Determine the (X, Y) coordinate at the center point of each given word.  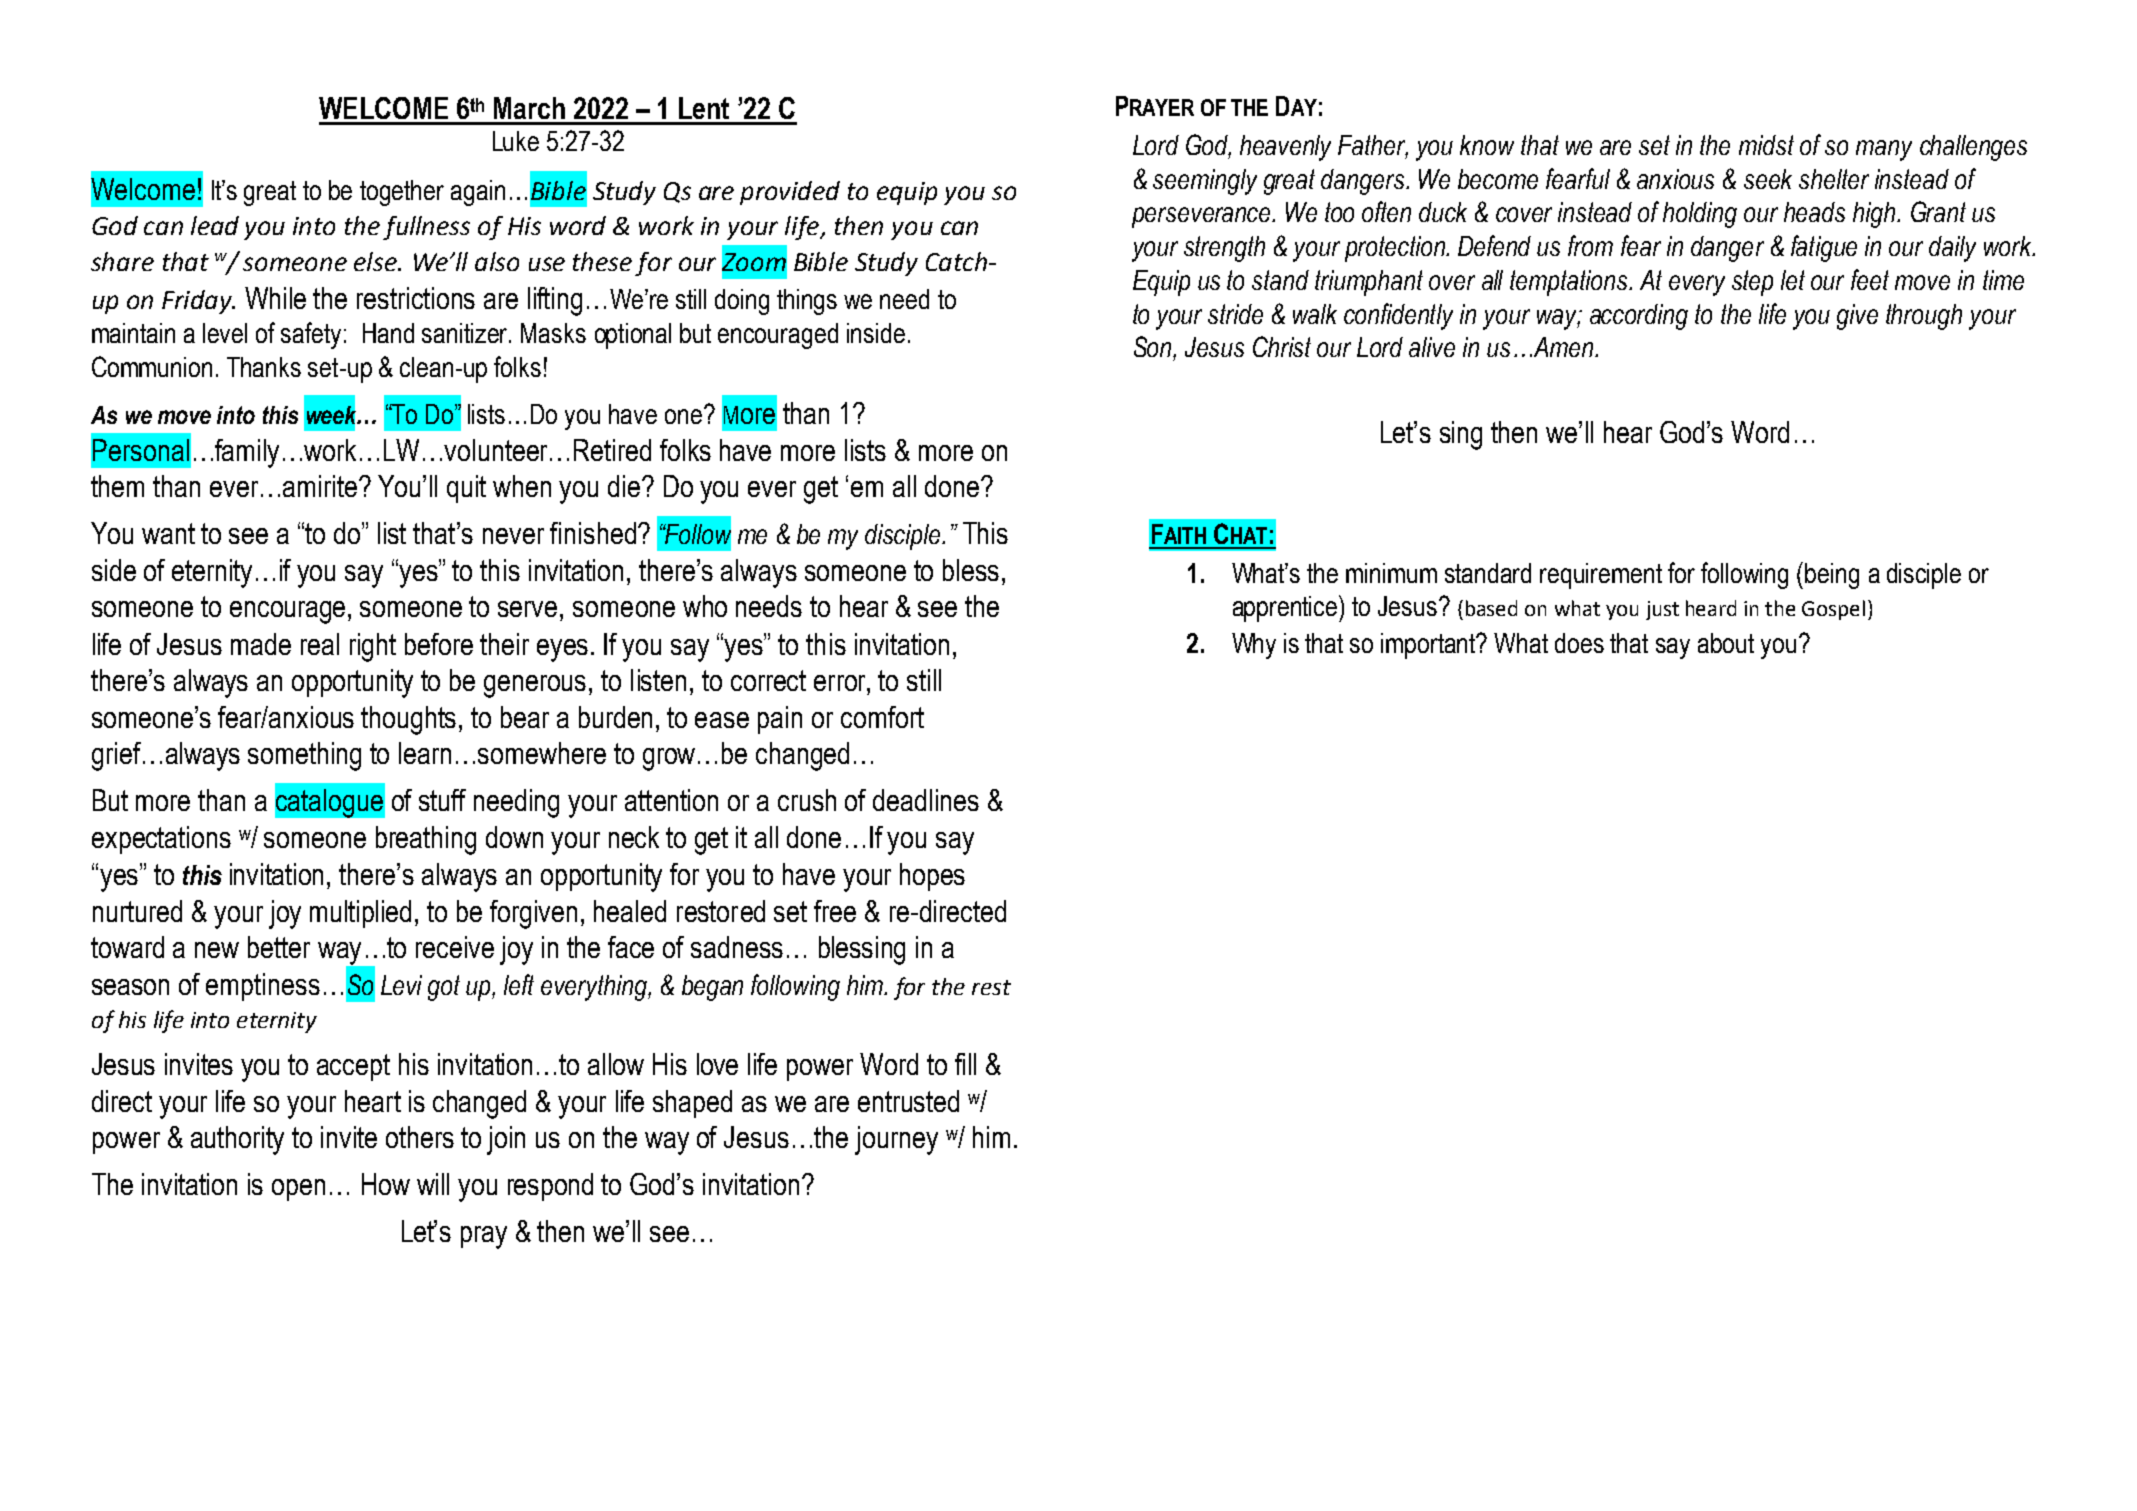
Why (1254, 646)
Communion (152, 366)
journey (896, 1140)
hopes (932, 877)
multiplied (360, 914)
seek (1768, 179)
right (373, 647)
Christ (1282, 346)
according (1639, 317)
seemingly (1205, 182)
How (386, 1184)
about (1726, 643)
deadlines (926, 800)
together (402, 193)
